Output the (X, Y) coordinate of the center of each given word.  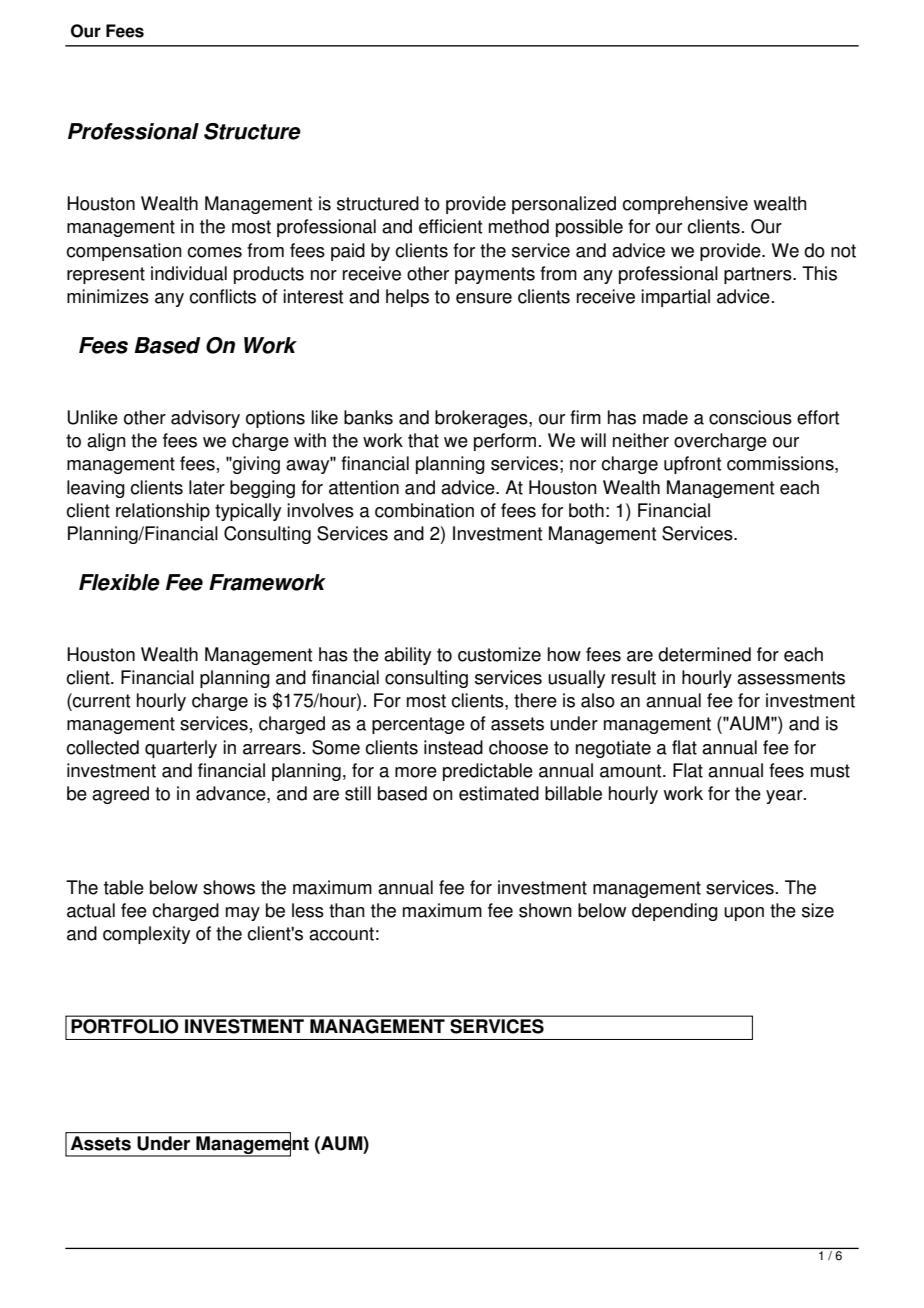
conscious (750, 417)
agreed (120, 795)
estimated (499, 793)
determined (704, 654)
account (341, 934)
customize (499, 654)
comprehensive (685, 205)
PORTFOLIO (125, 1026)
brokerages (482, 419)
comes (214, 252)
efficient (450, 226)
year (785, 797)
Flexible (119, 582)
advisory (205, 419)
